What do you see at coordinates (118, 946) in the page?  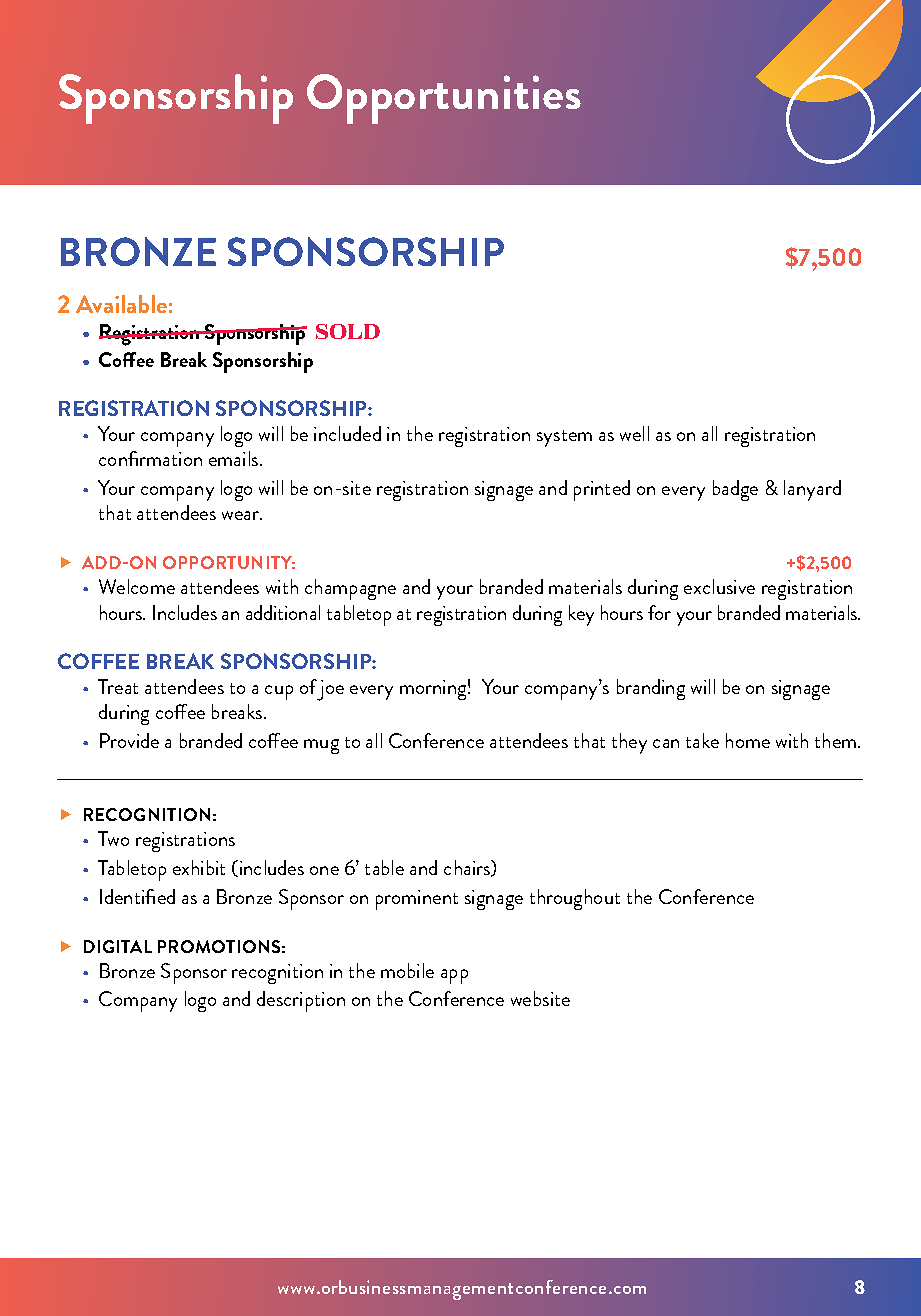 I see `DIGITAL` at bounding box center [118, 946].
